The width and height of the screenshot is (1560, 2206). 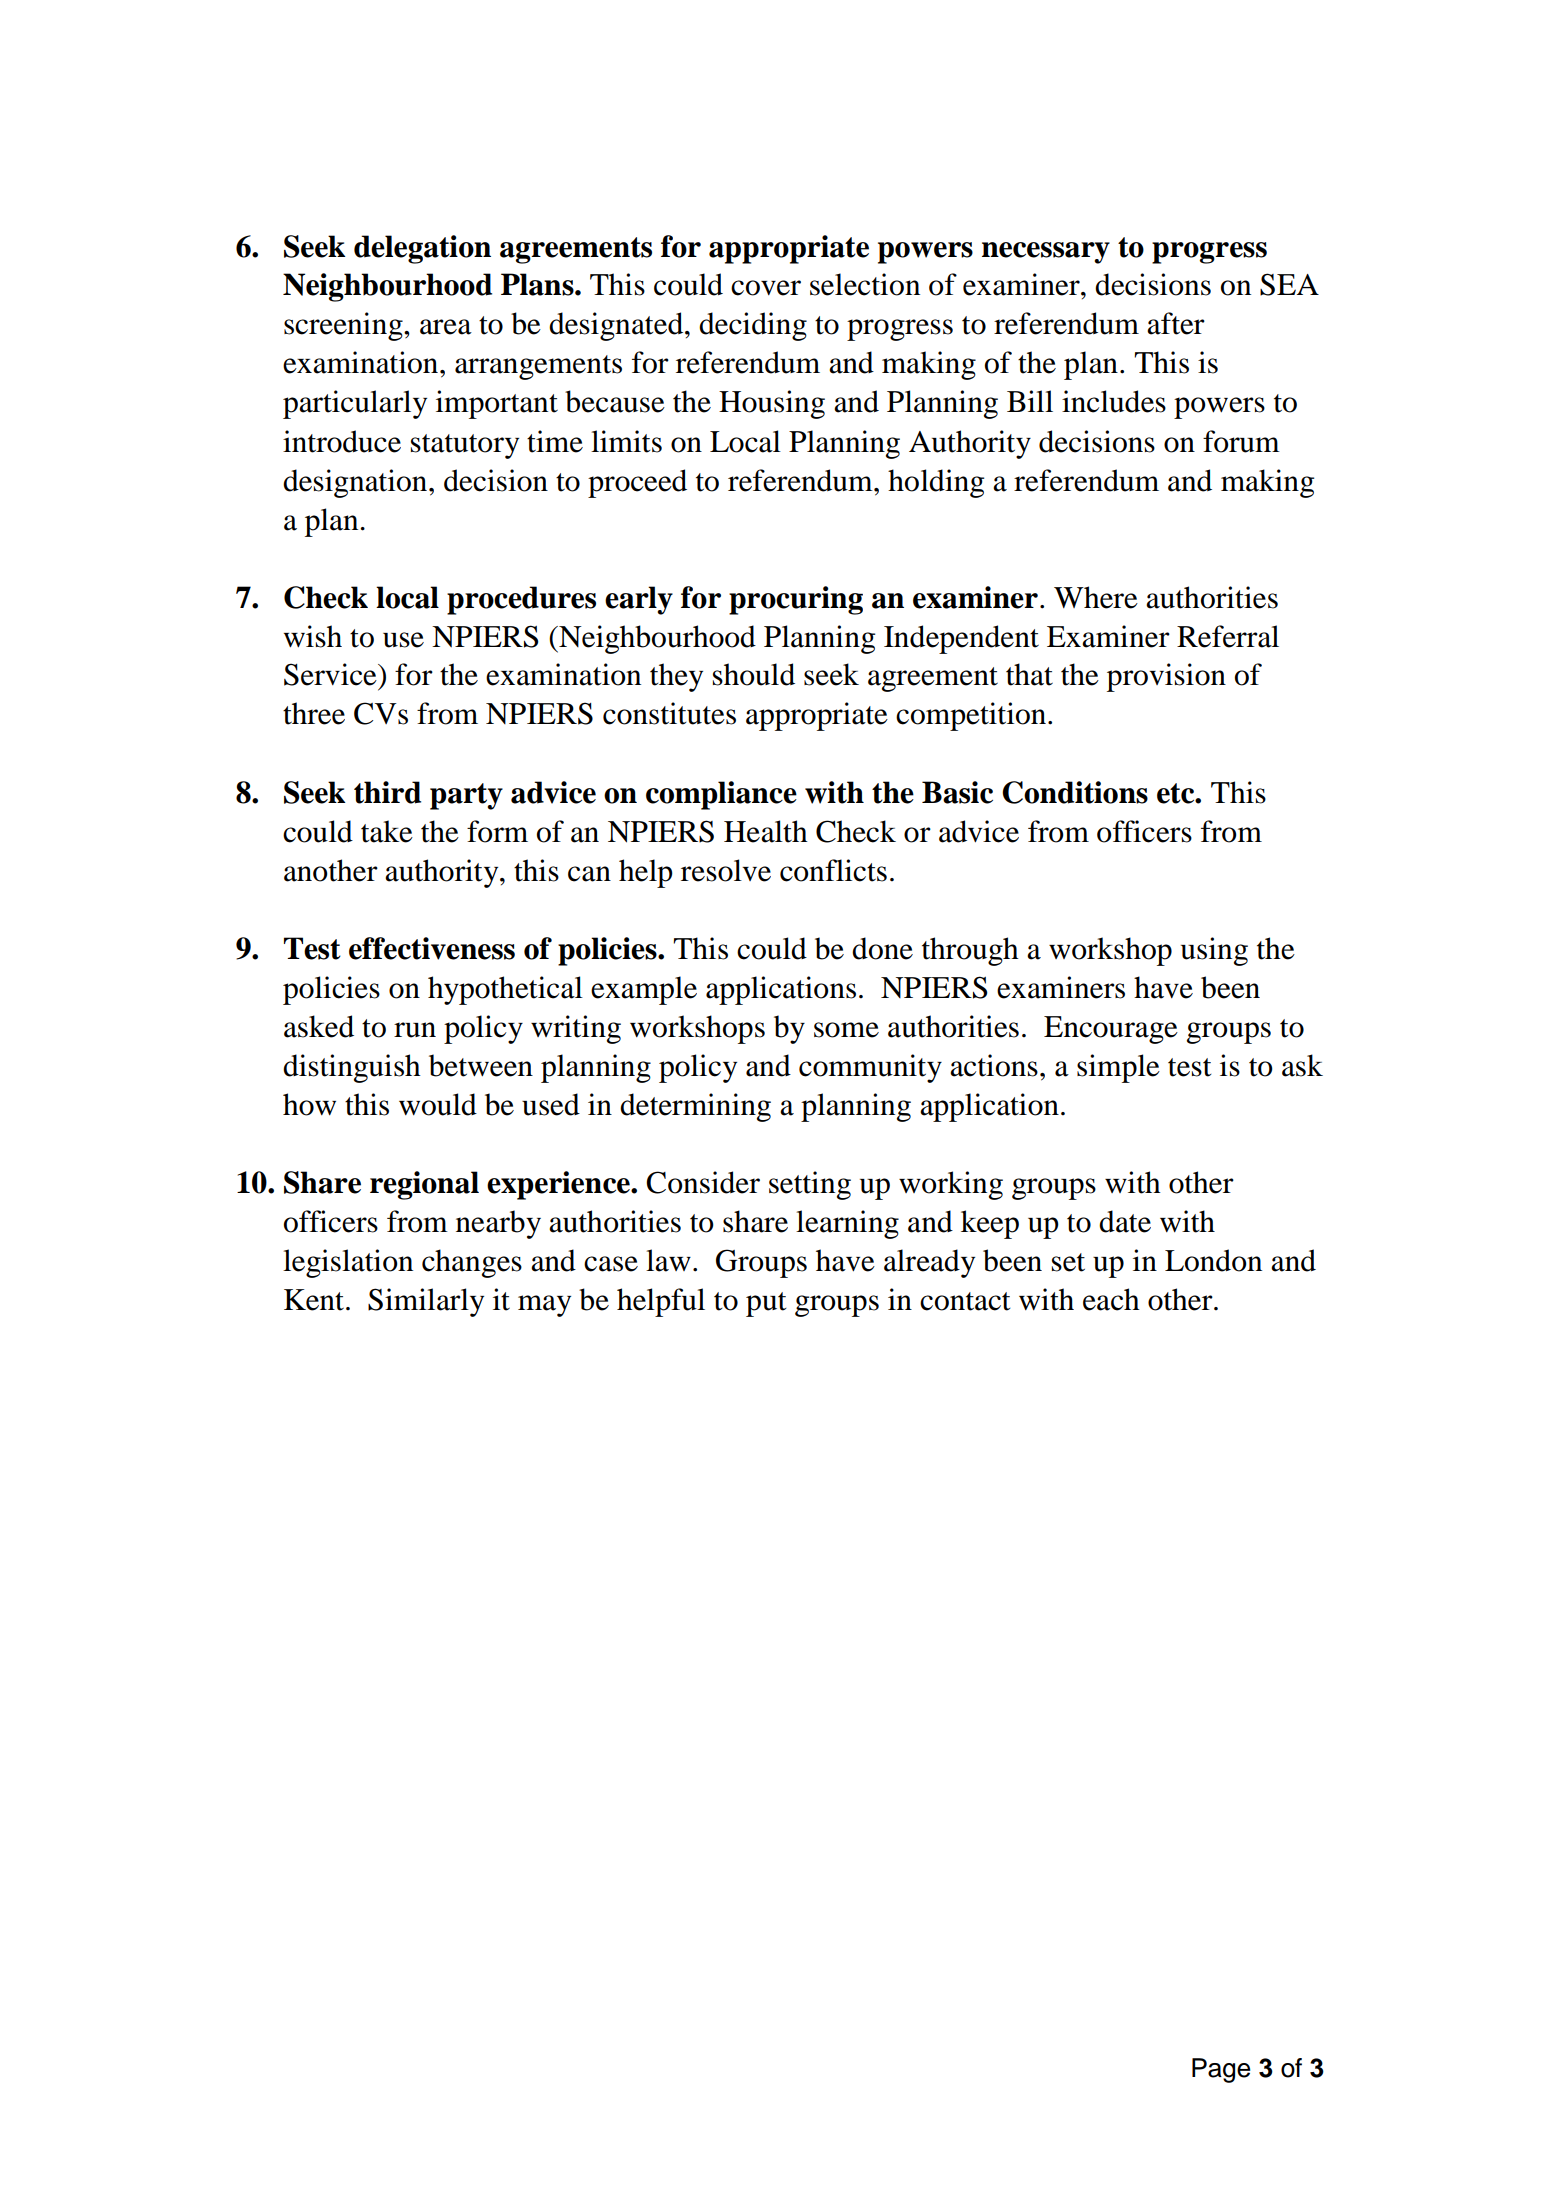 I want to click on cover, so click(x=766, y=288).
